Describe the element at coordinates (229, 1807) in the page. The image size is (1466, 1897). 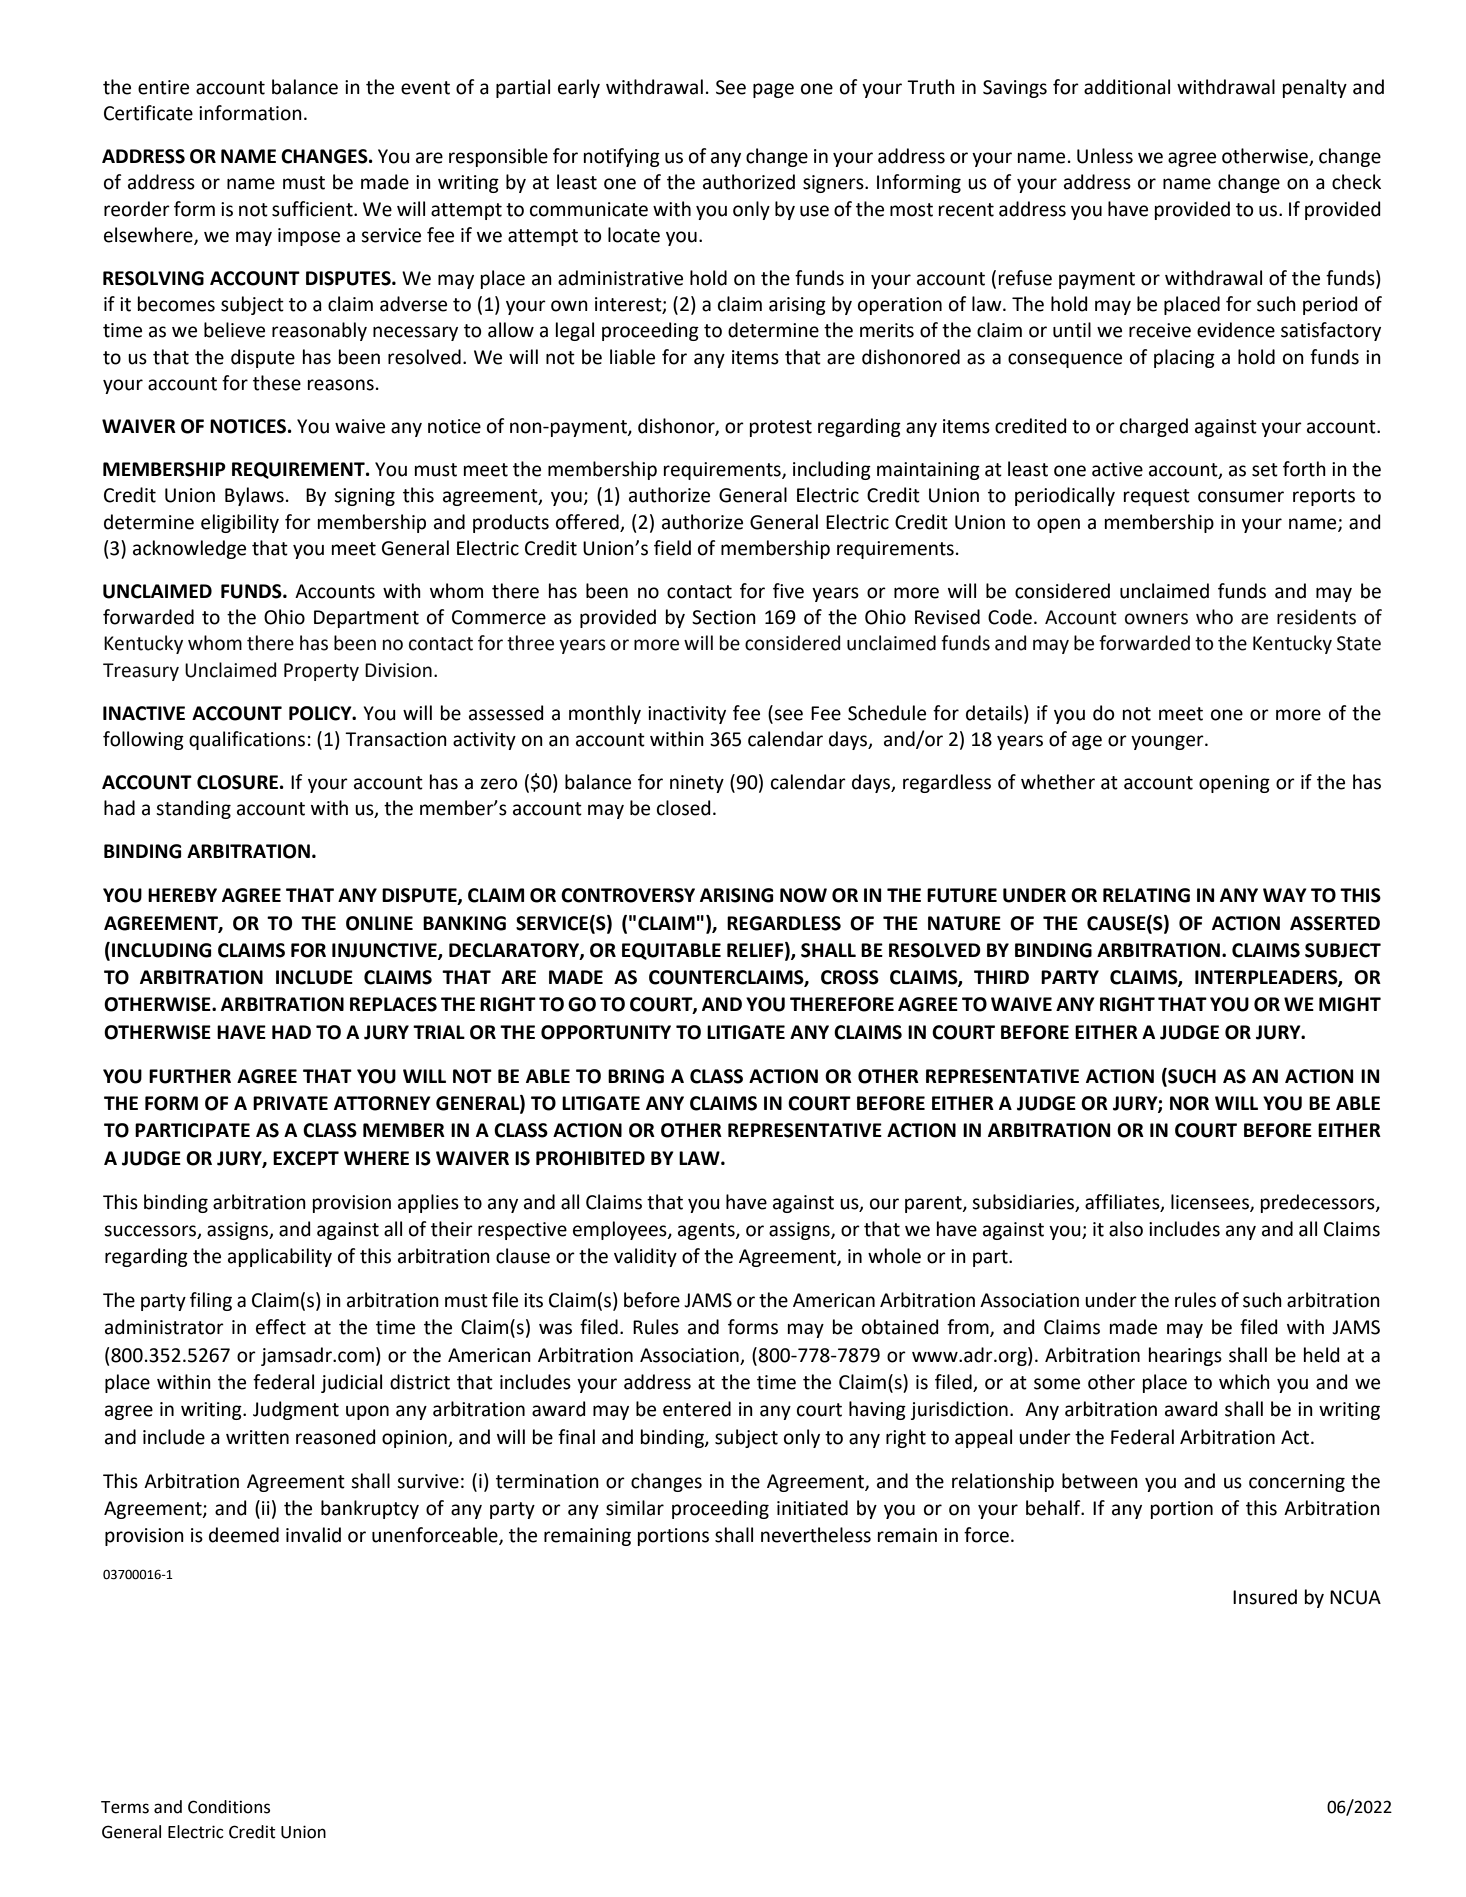
I see `Conditions` at that location.
